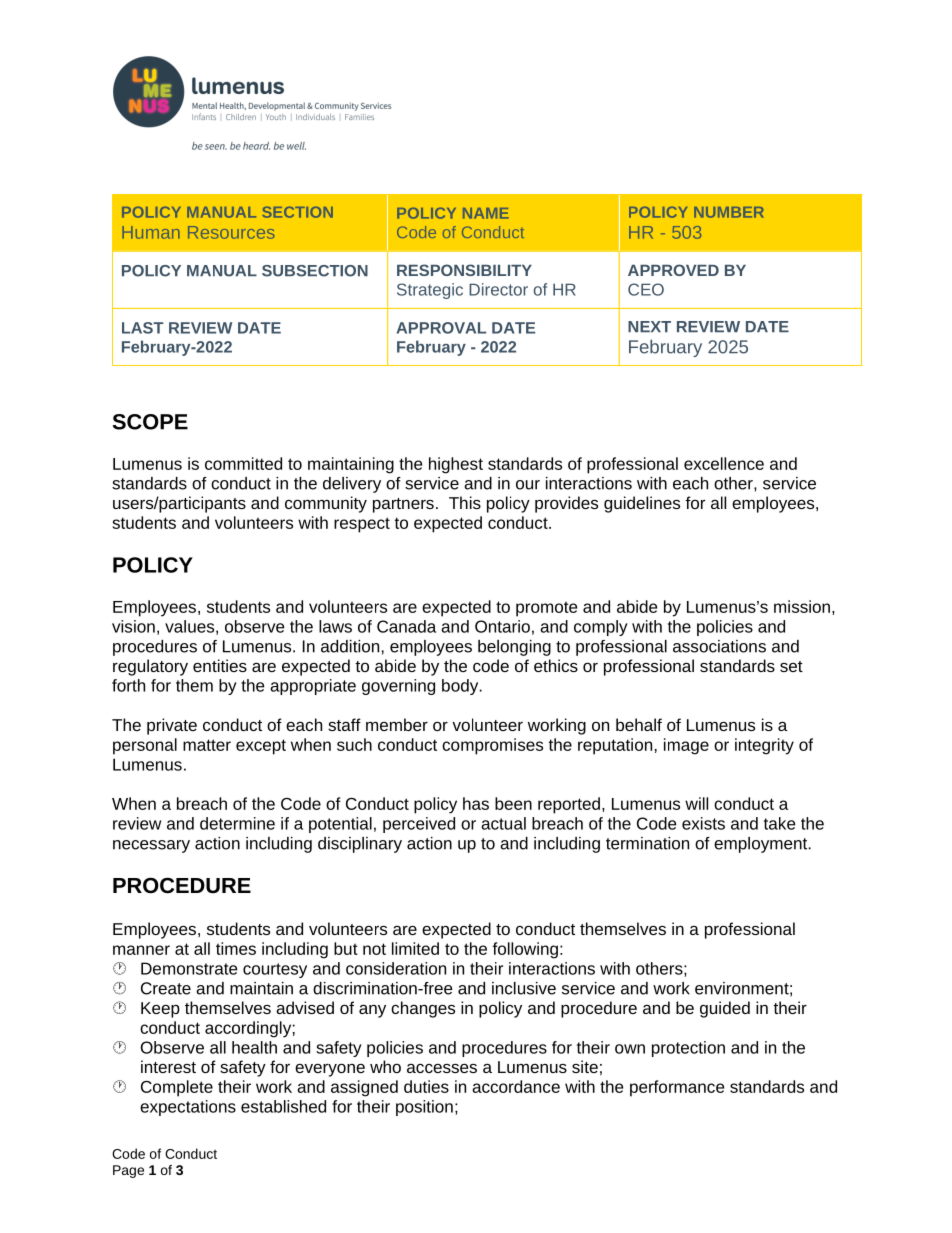 The width and height of the screenshot is (952, 1233). I want to click on NUMBER, so click(729, 212).
